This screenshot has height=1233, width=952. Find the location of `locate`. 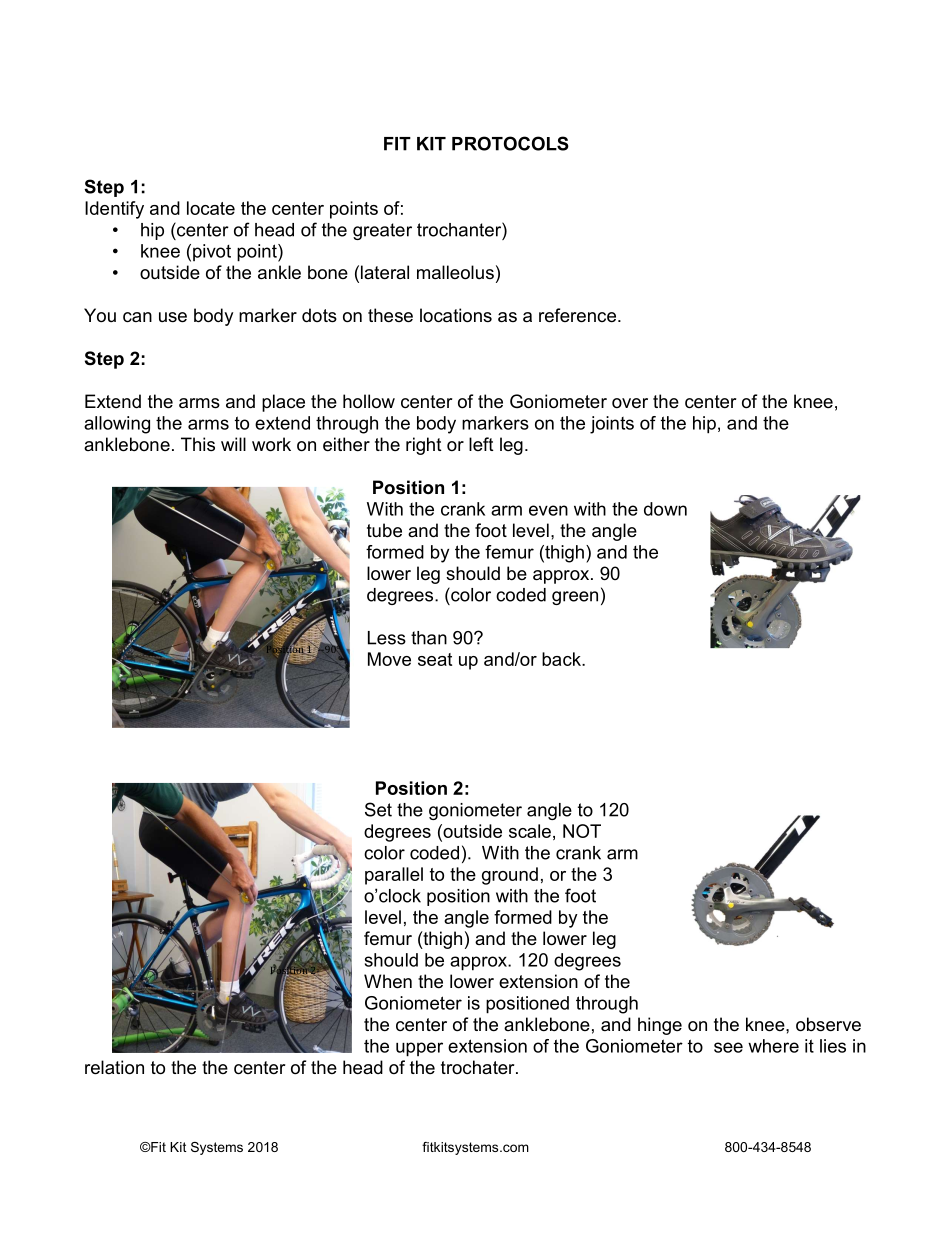

locate is located at coordinates (211, 208).
